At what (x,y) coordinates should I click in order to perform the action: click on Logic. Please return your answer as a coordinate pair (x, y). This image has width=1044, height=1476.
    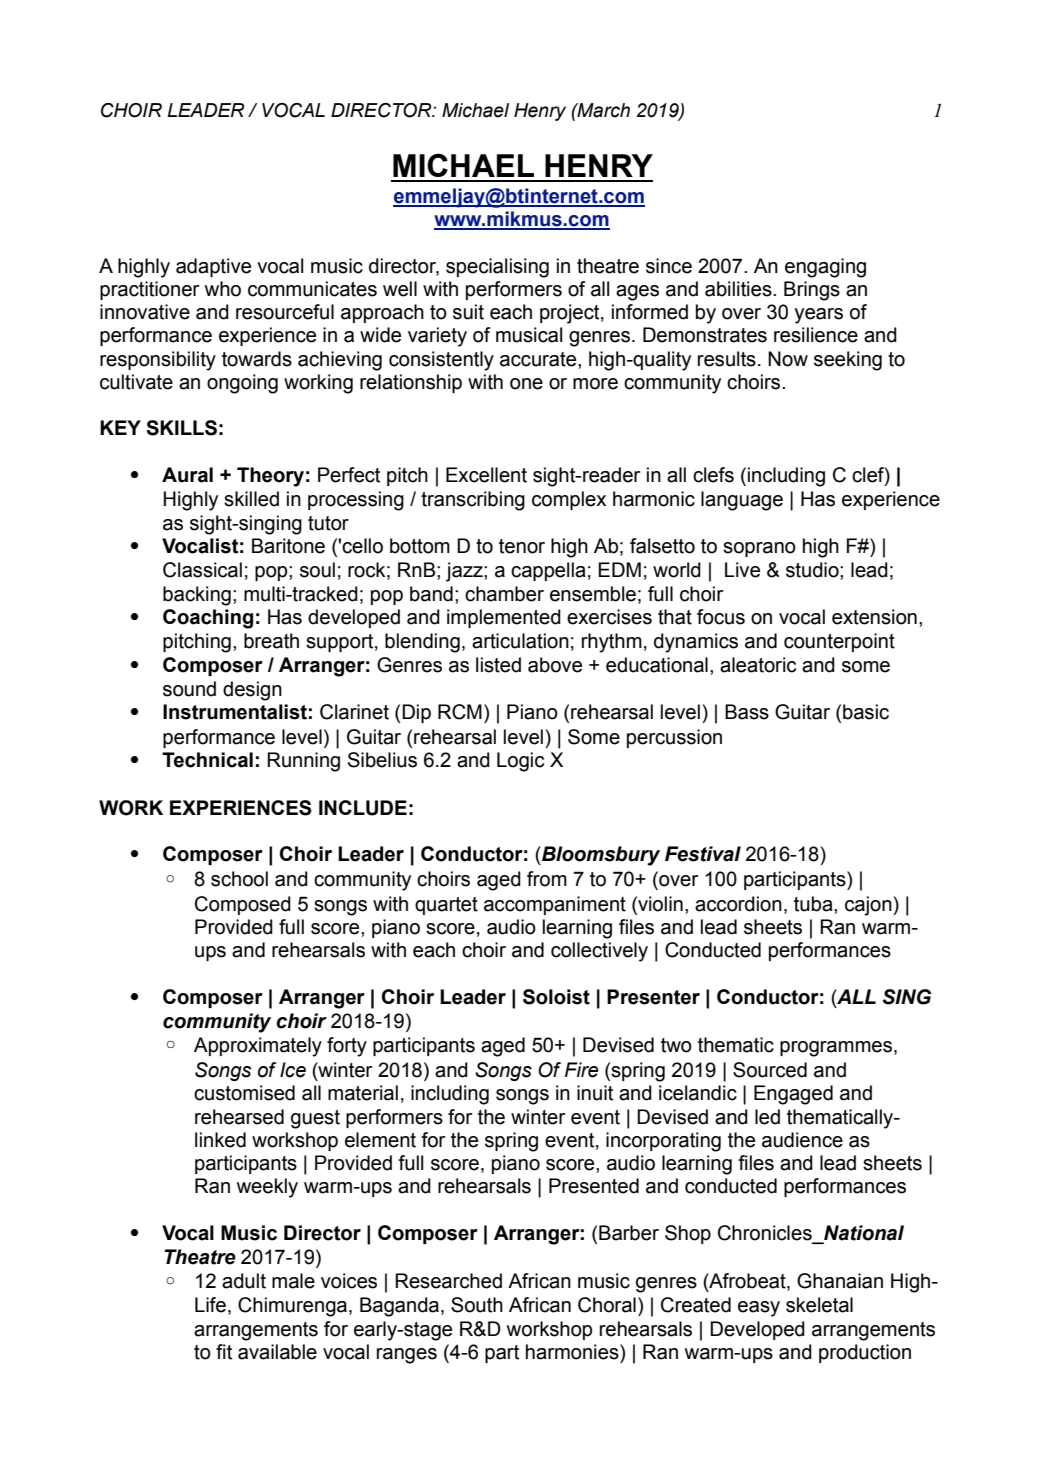
    Looking at the image, I should click on (520, 762).
